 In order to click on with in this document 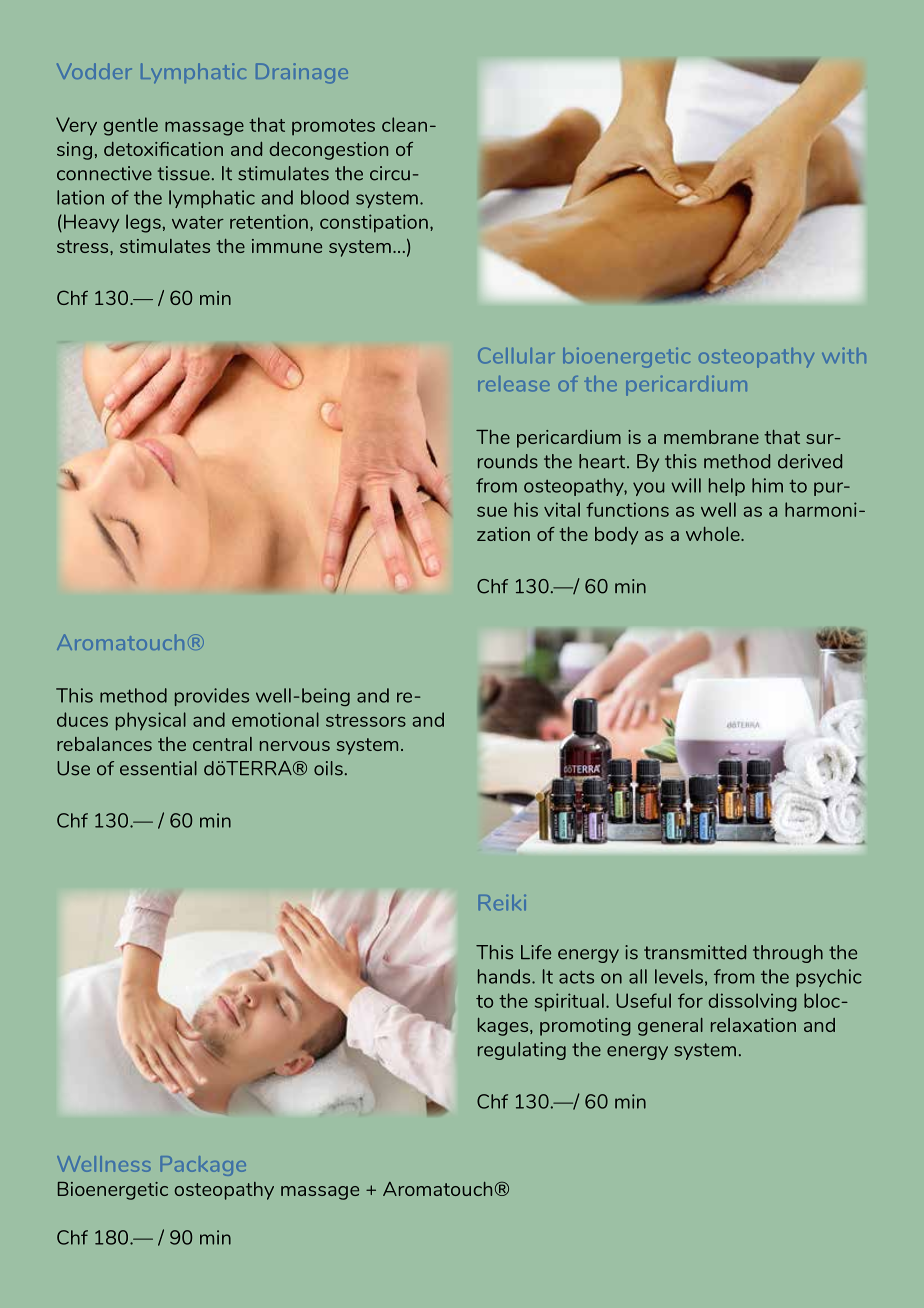, I will do `click(844, 355)`.
